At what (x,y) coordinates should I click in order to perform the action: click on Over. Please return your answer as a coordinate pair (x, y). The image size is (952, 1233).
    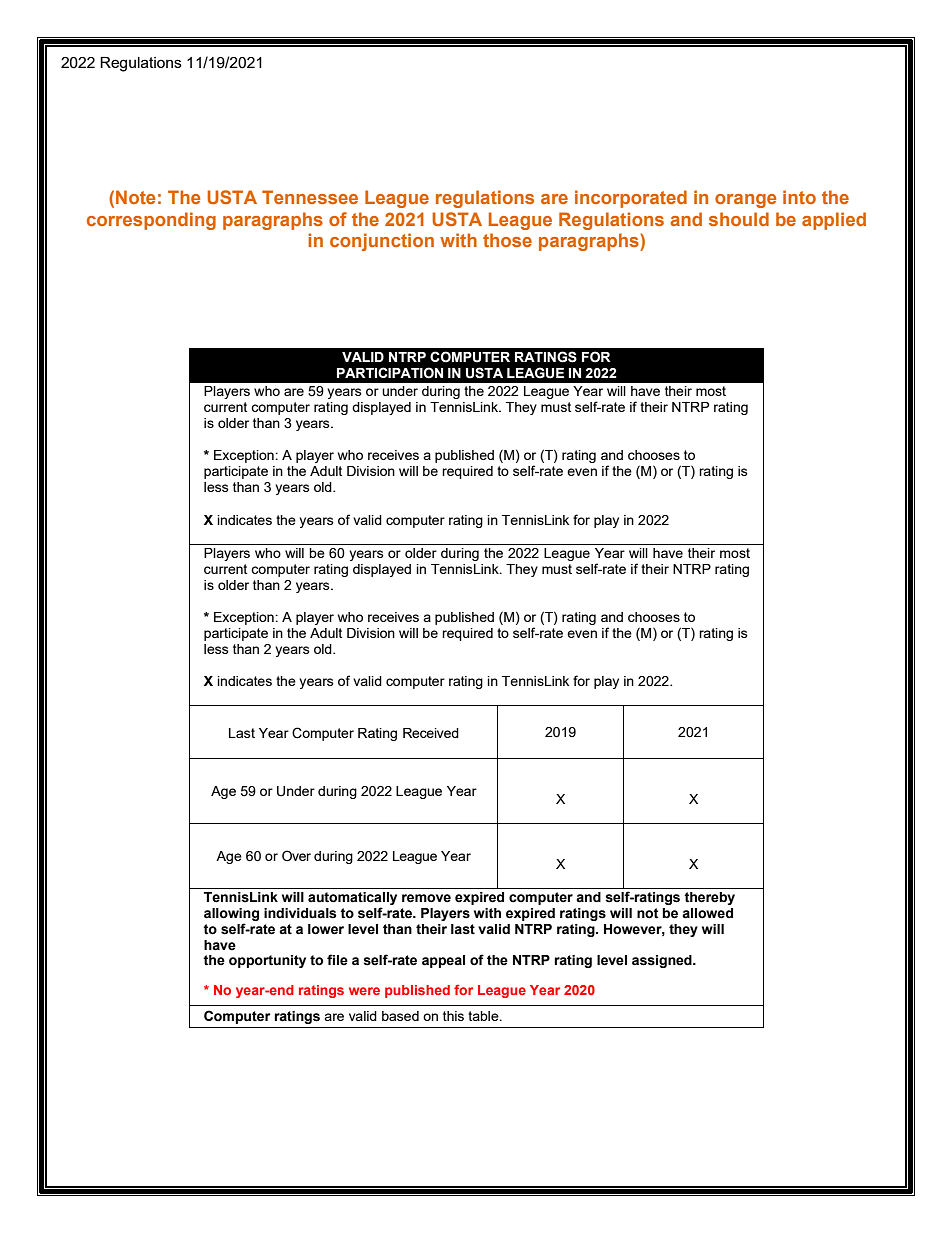
    Looking at the image, I should click on (296, 855).
